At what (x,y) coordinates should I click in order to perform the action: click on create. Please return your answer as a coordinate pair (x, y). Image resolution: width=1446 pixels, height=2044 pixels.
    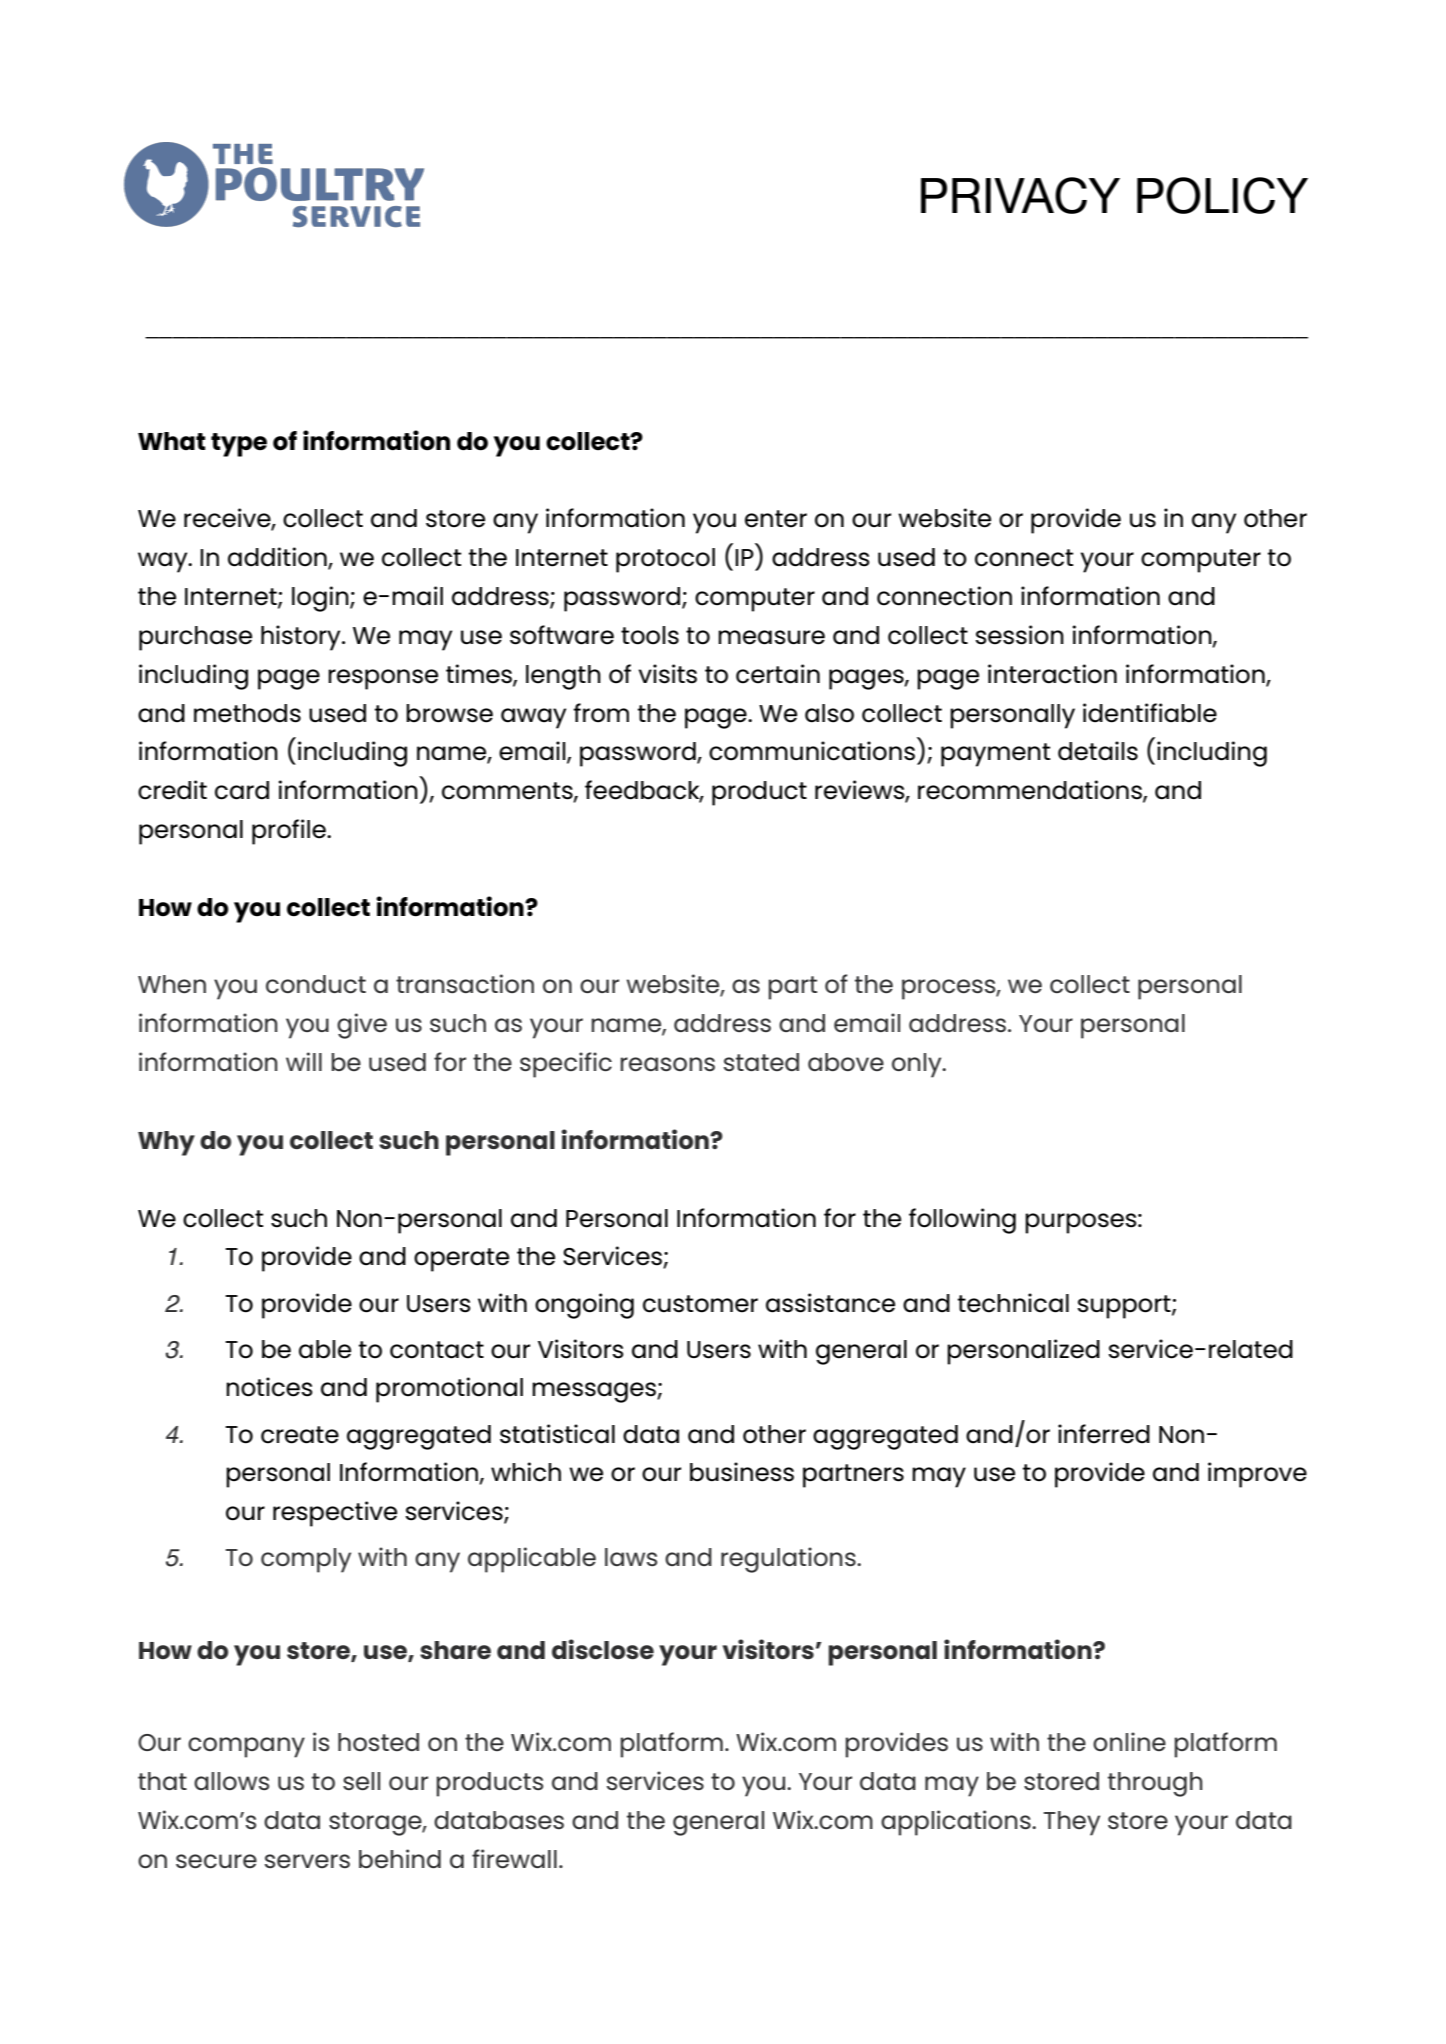
    Looking at the image, I should click on (300, 1435).
